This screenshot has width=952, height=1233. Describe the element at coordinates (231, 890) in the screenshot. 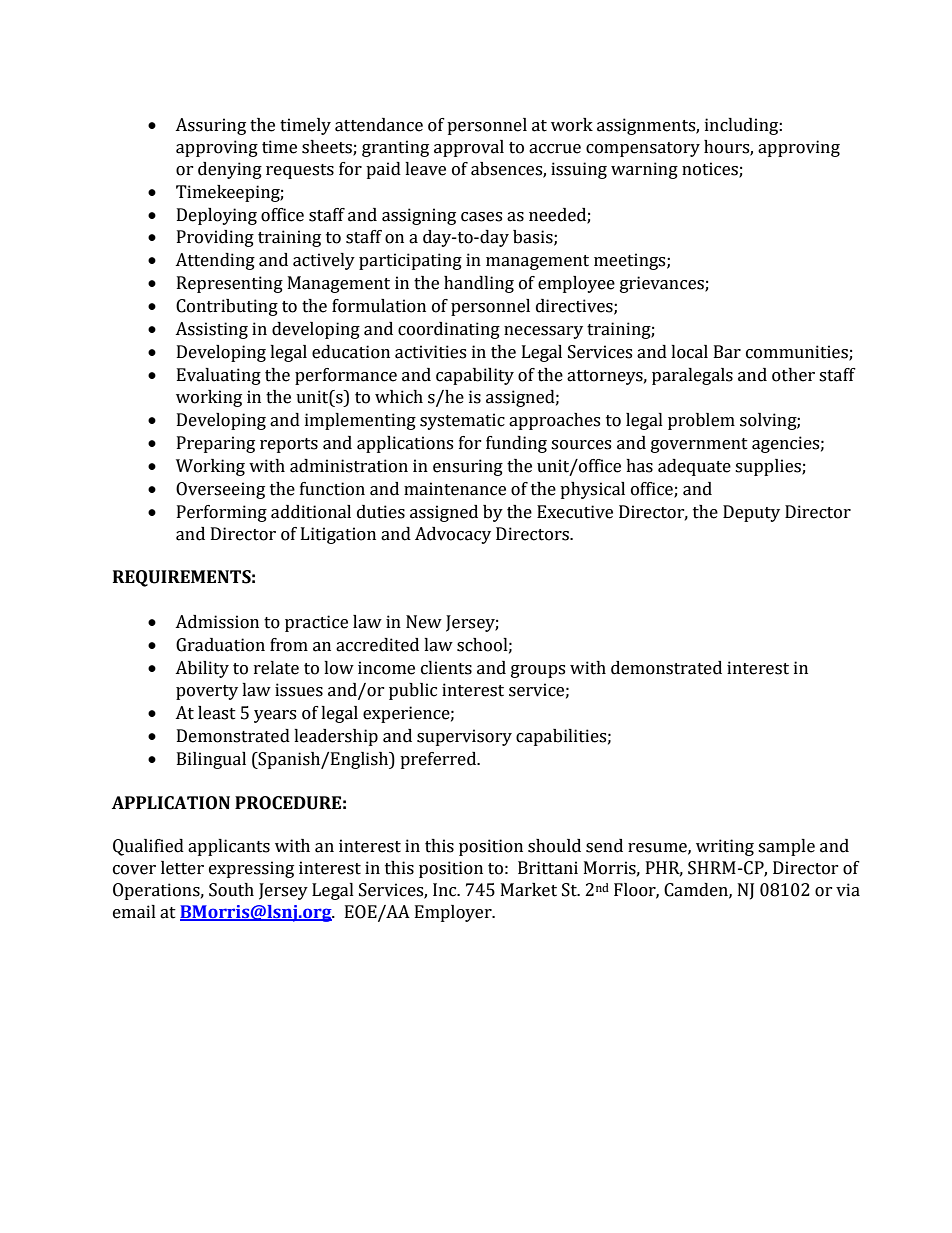

I see `South` at that location.
